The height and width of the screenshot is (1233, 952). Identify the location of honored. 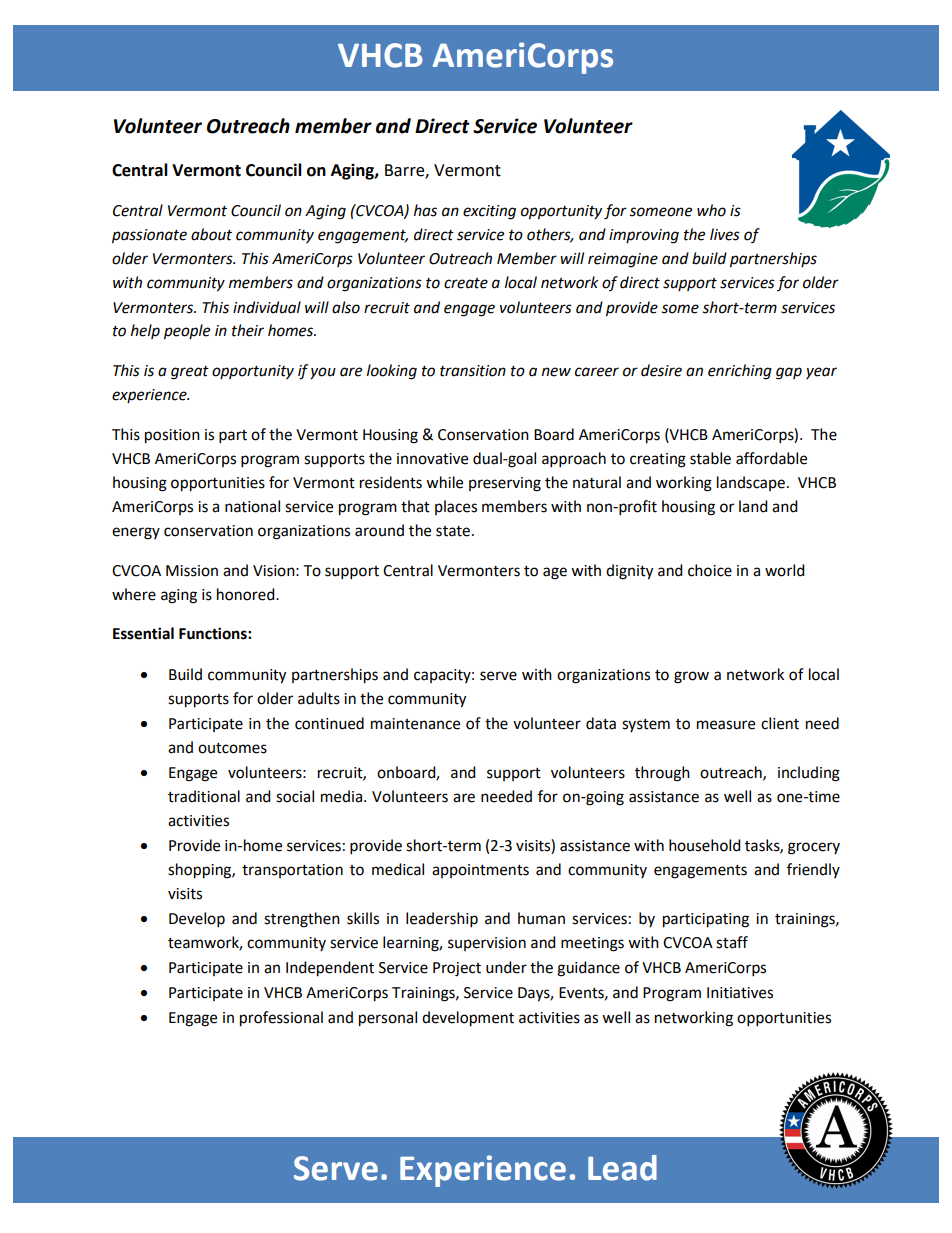
(247, 594).
